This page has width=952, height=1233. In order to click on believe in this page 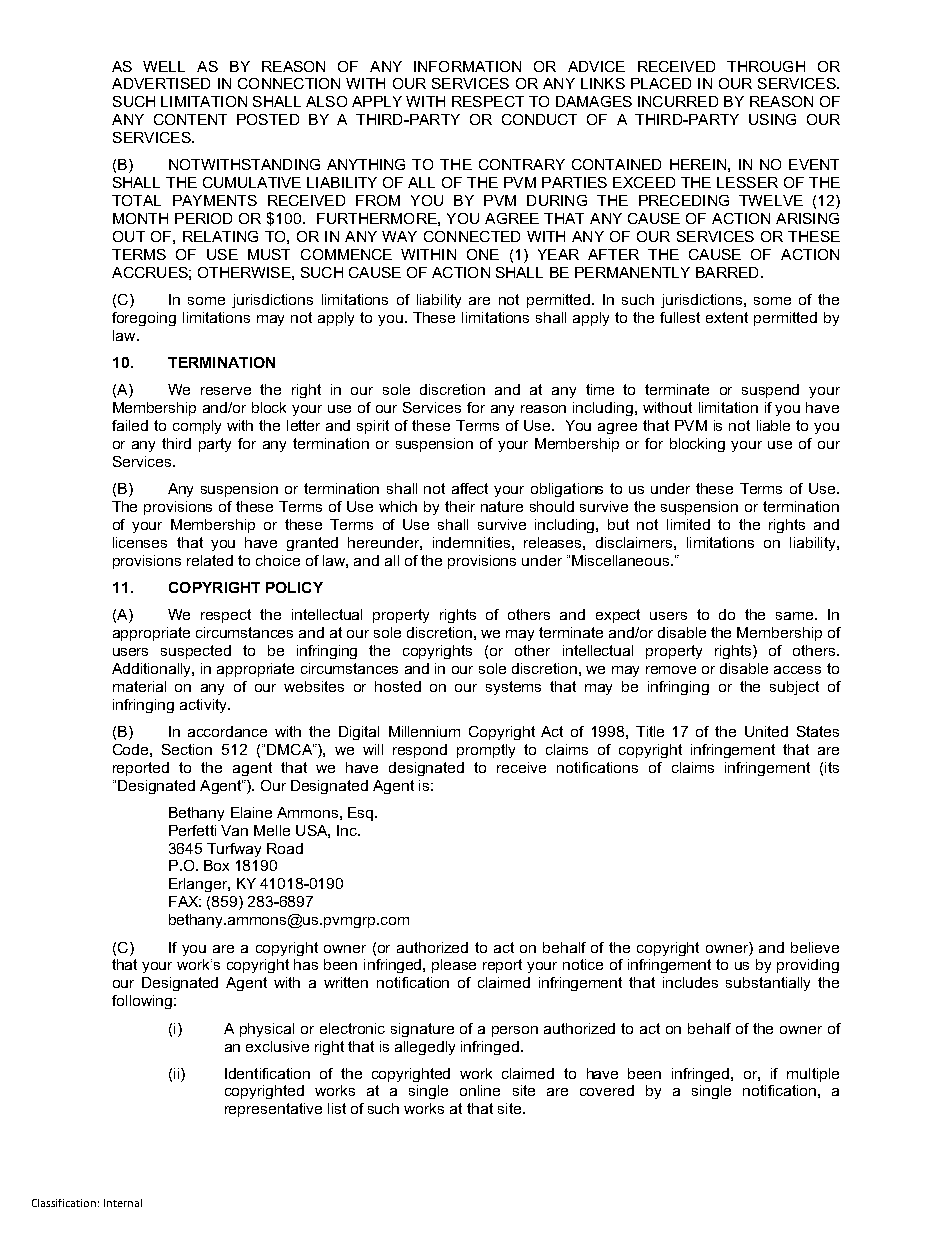, I will do `click(815, 947)`.
